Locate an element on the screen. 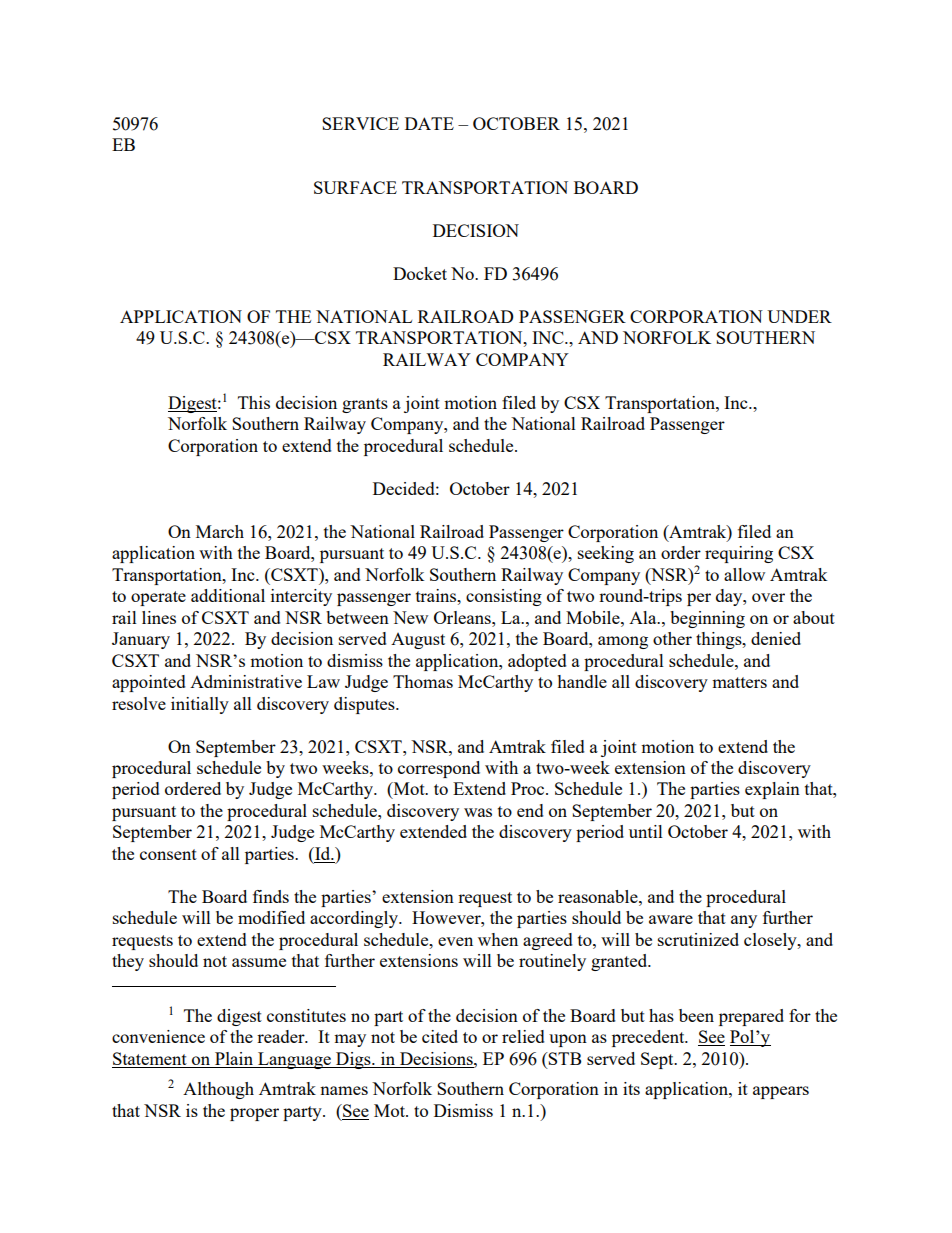  UNDER is located at coordinates (799, 316).
